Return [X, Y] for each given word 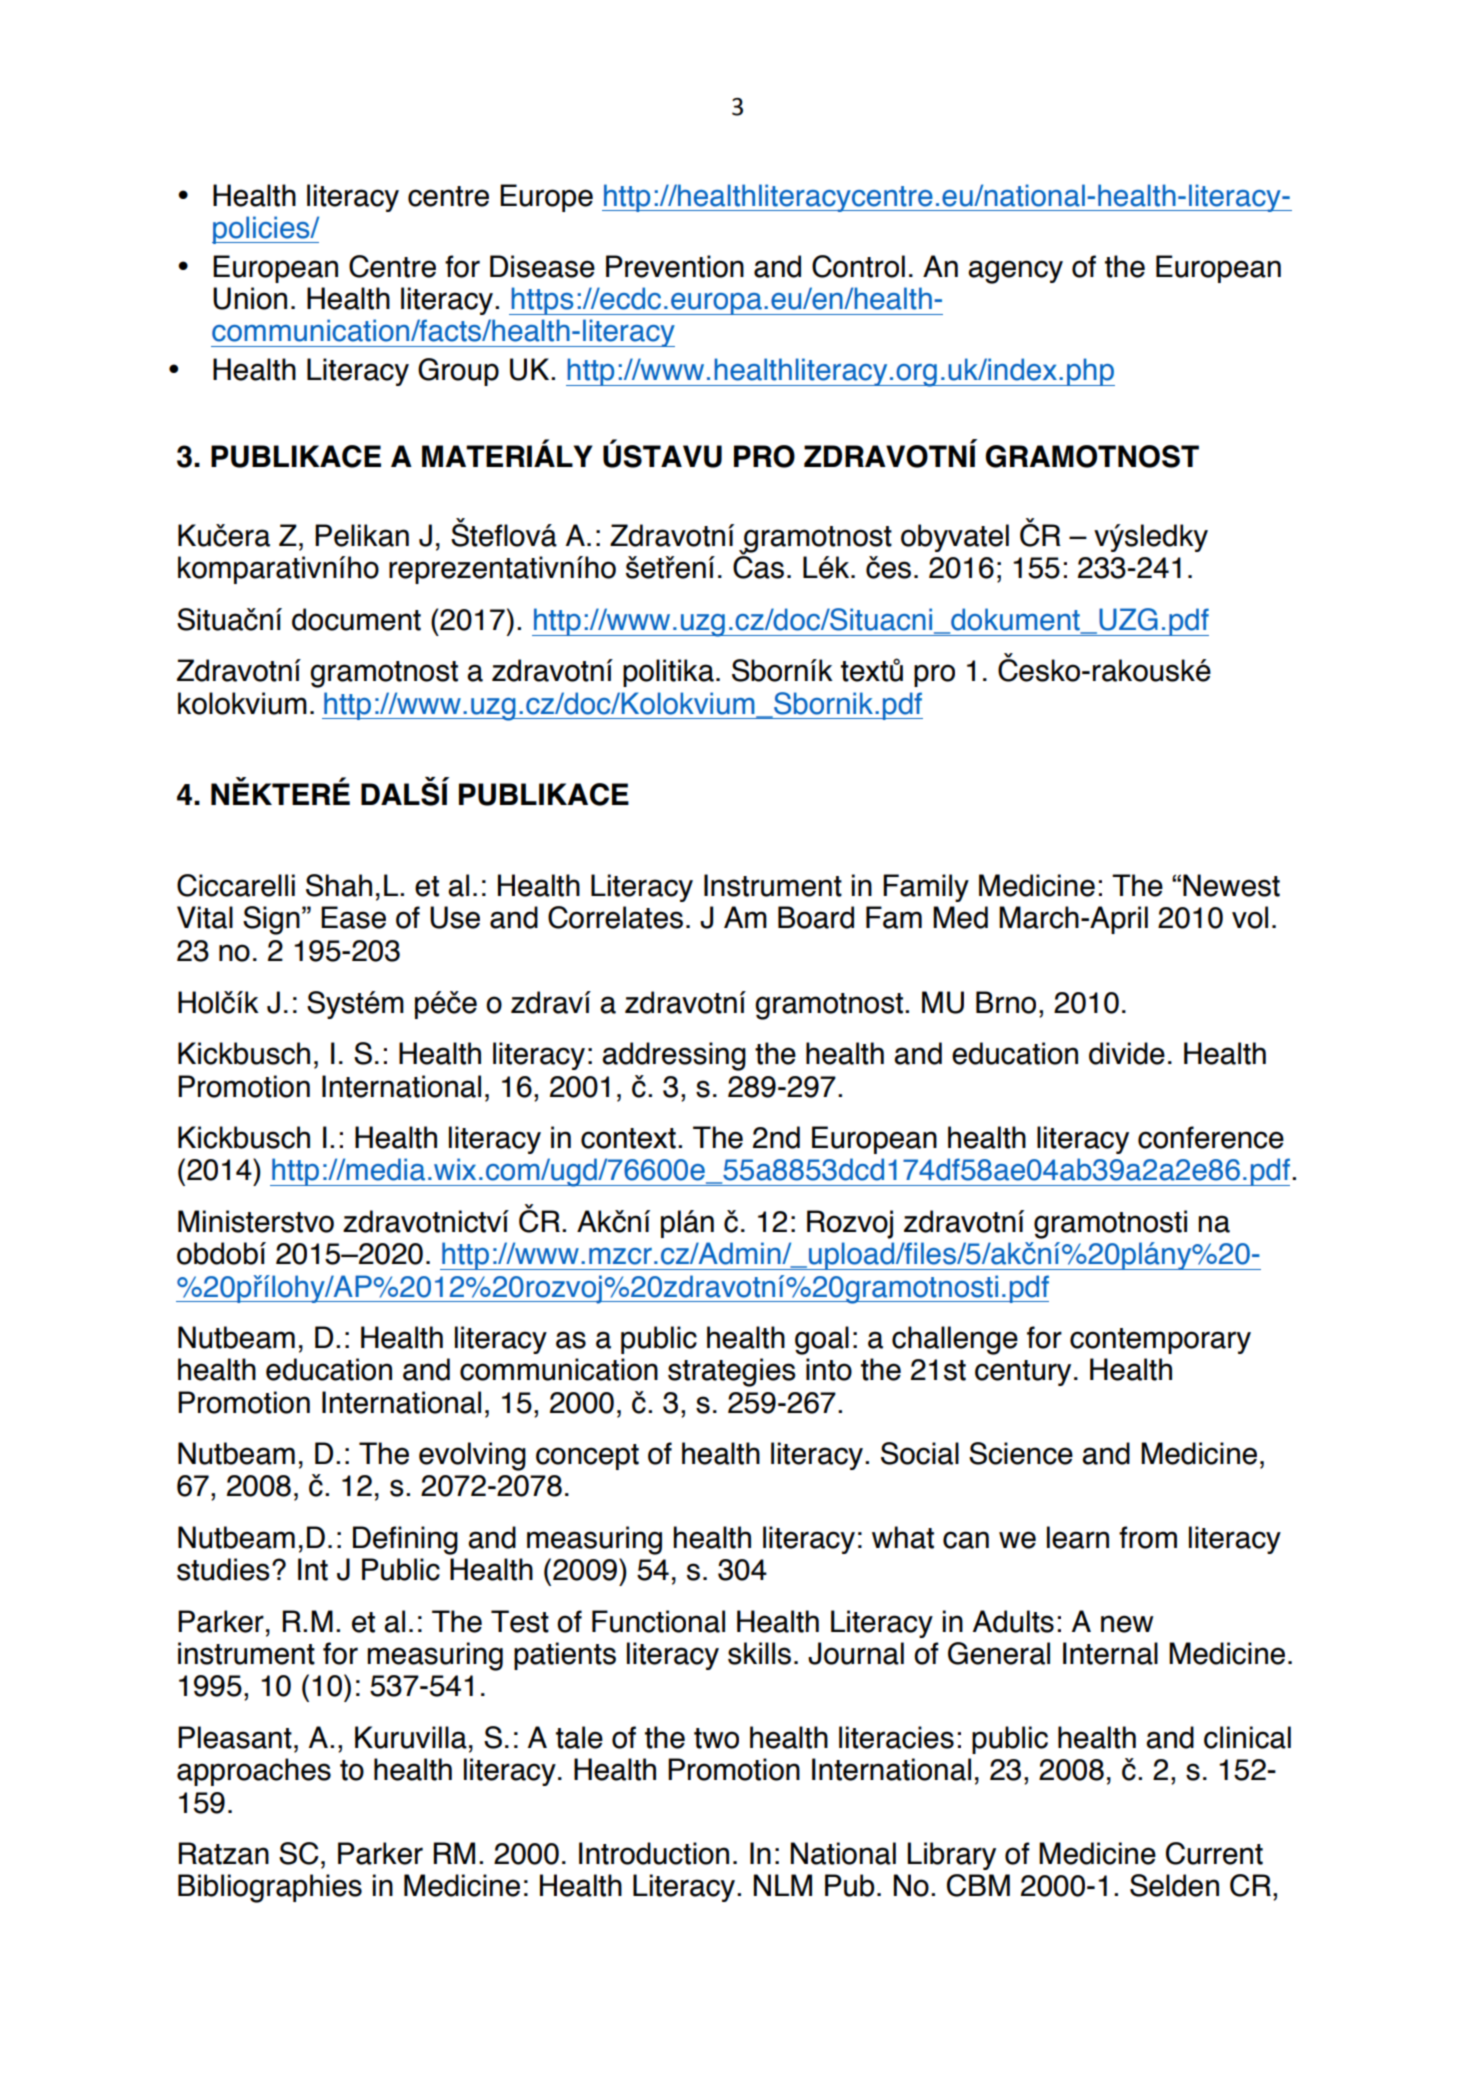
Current [1214, 1853]
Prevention [675, 266]
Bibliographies [270, 1888]
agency [1015, 272]
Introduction [654, 1853]
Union [250, 298]
